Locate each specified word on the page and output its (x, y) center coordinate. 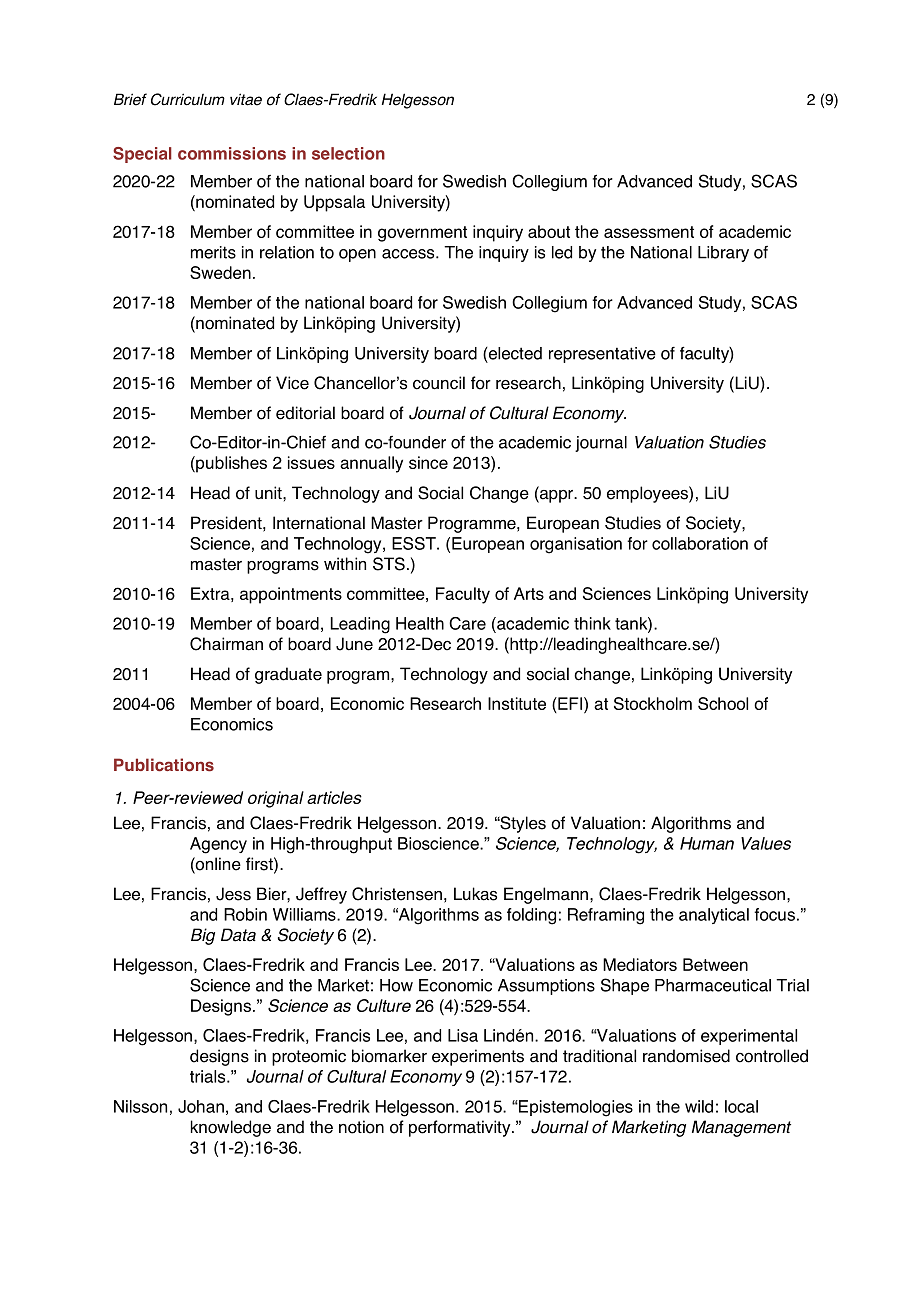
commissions (232, 153)
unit (269, 493)
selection (348, 153)
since (428, 462)
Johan (201, 1106)
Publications (164, 765)
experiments (478, 1057)
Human (707, 843)
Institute (517, 703)
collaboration (700, 543)
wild (699, 1106)
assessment (649, 232)
